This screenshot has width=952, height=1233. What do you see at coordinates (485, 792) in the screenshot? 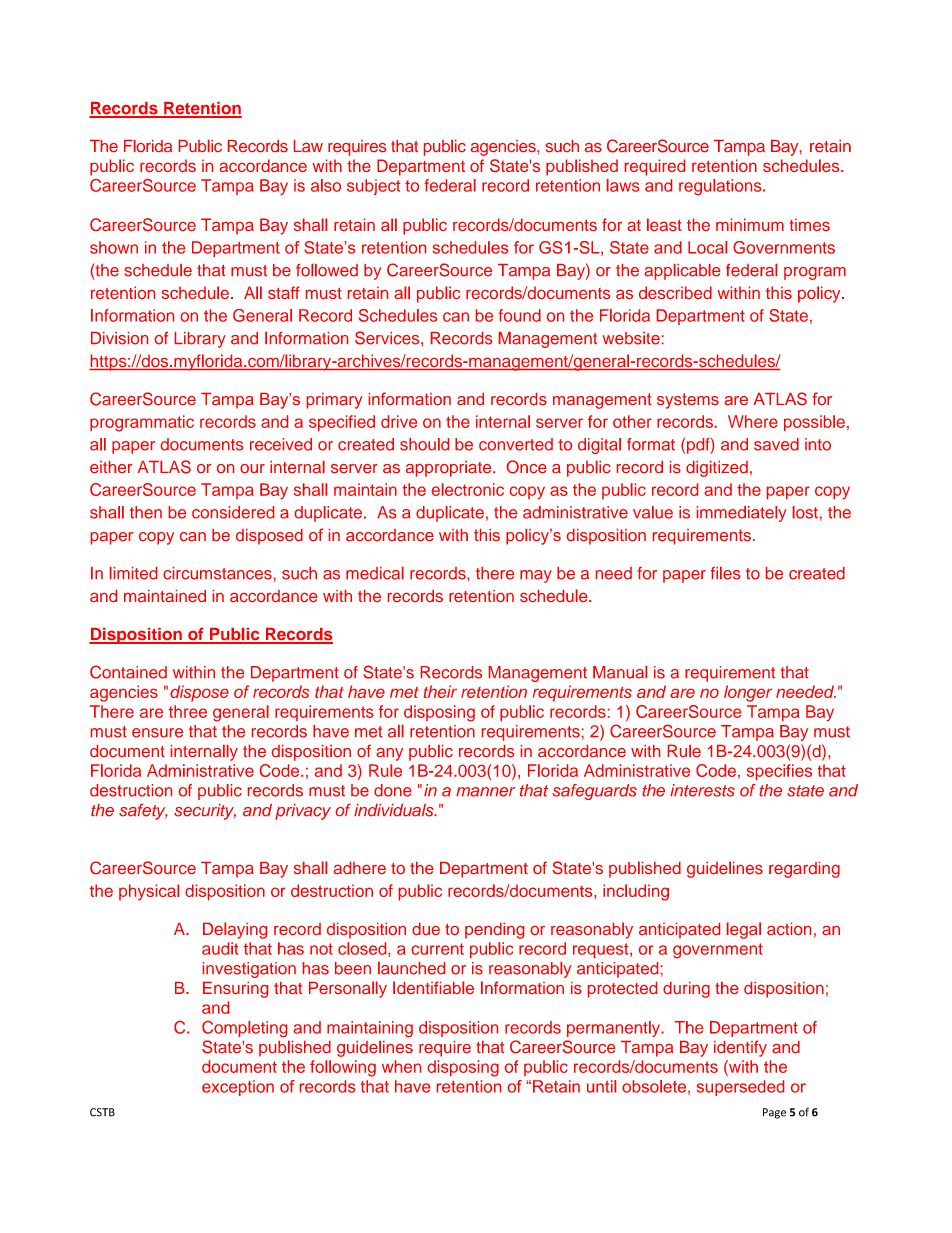
I see `manner` at bounding box center [485, 792].
